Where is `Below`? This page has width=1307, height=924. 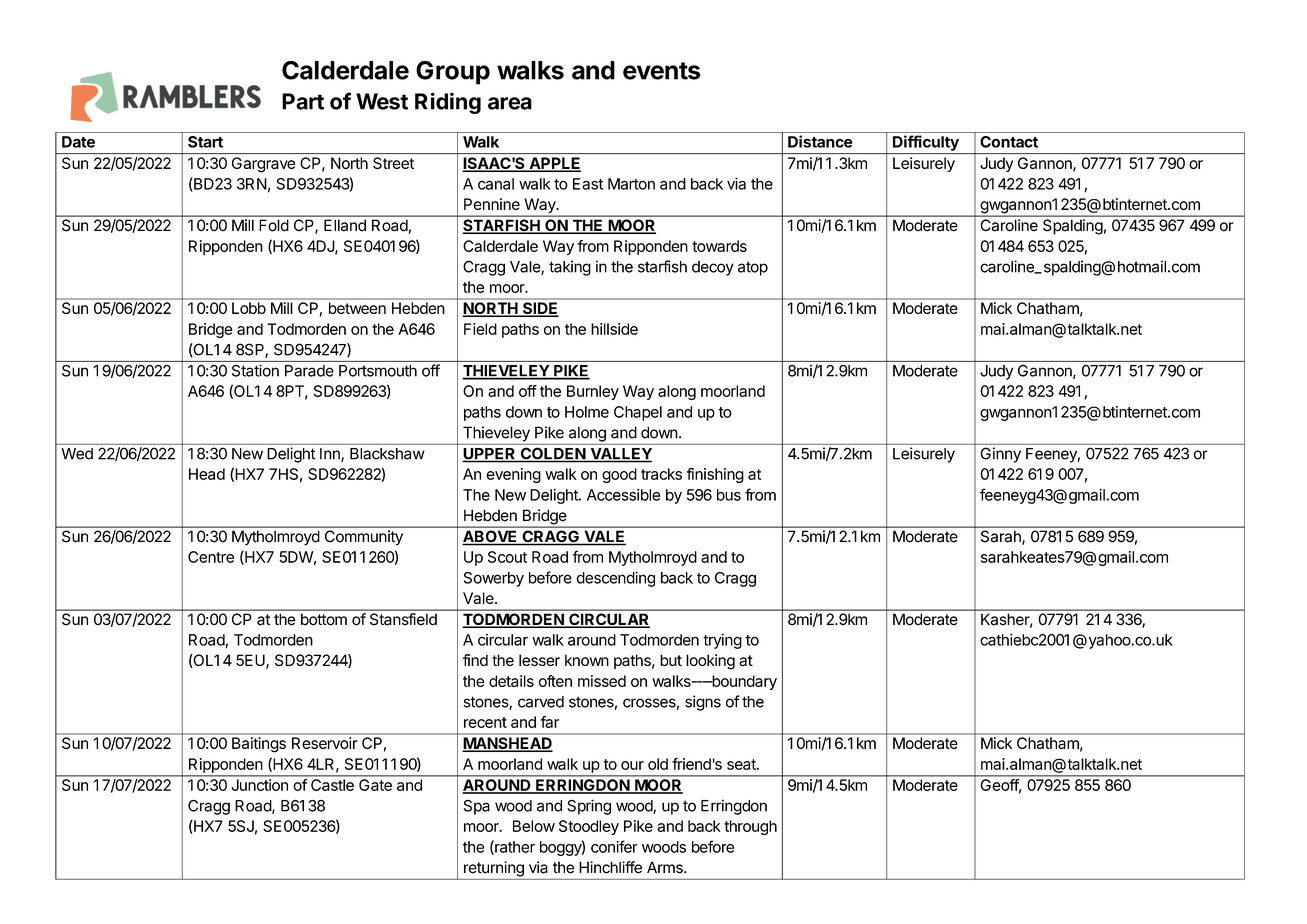
Below is located at coordinates (534, 826).
